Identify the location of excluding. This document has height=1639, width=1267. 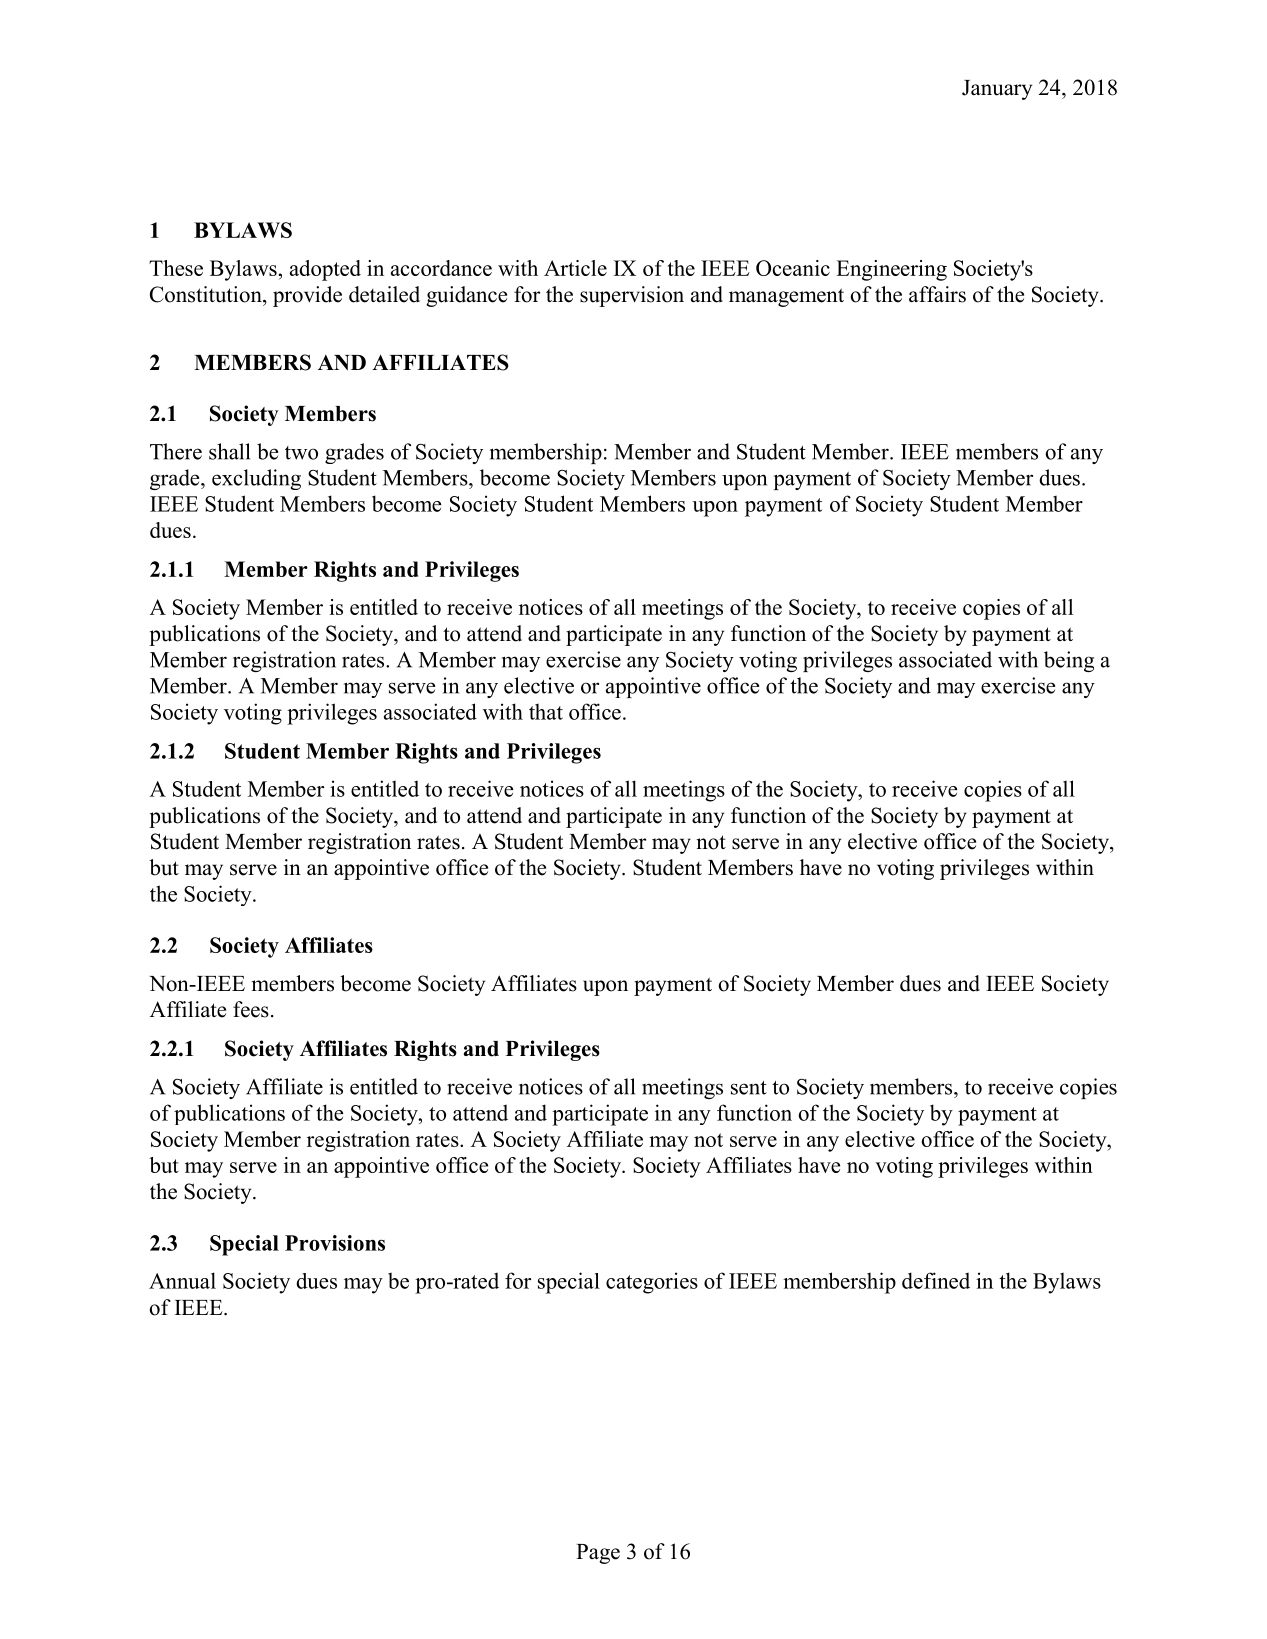
(256, 479).
